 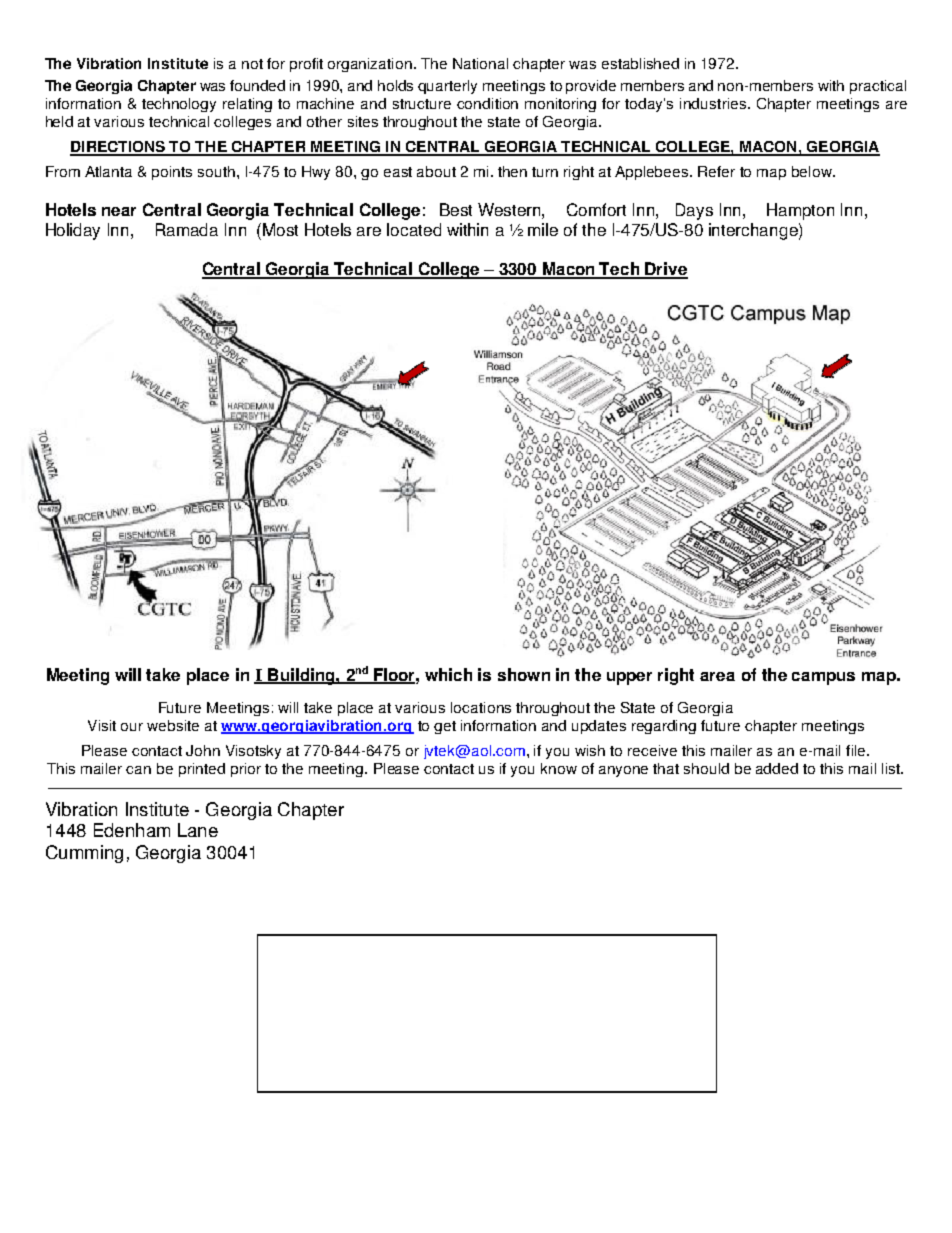 What do you see at coordinates (73, 231) in the screenshot?
I see `Holiday` at bounding box center [73, 231].
